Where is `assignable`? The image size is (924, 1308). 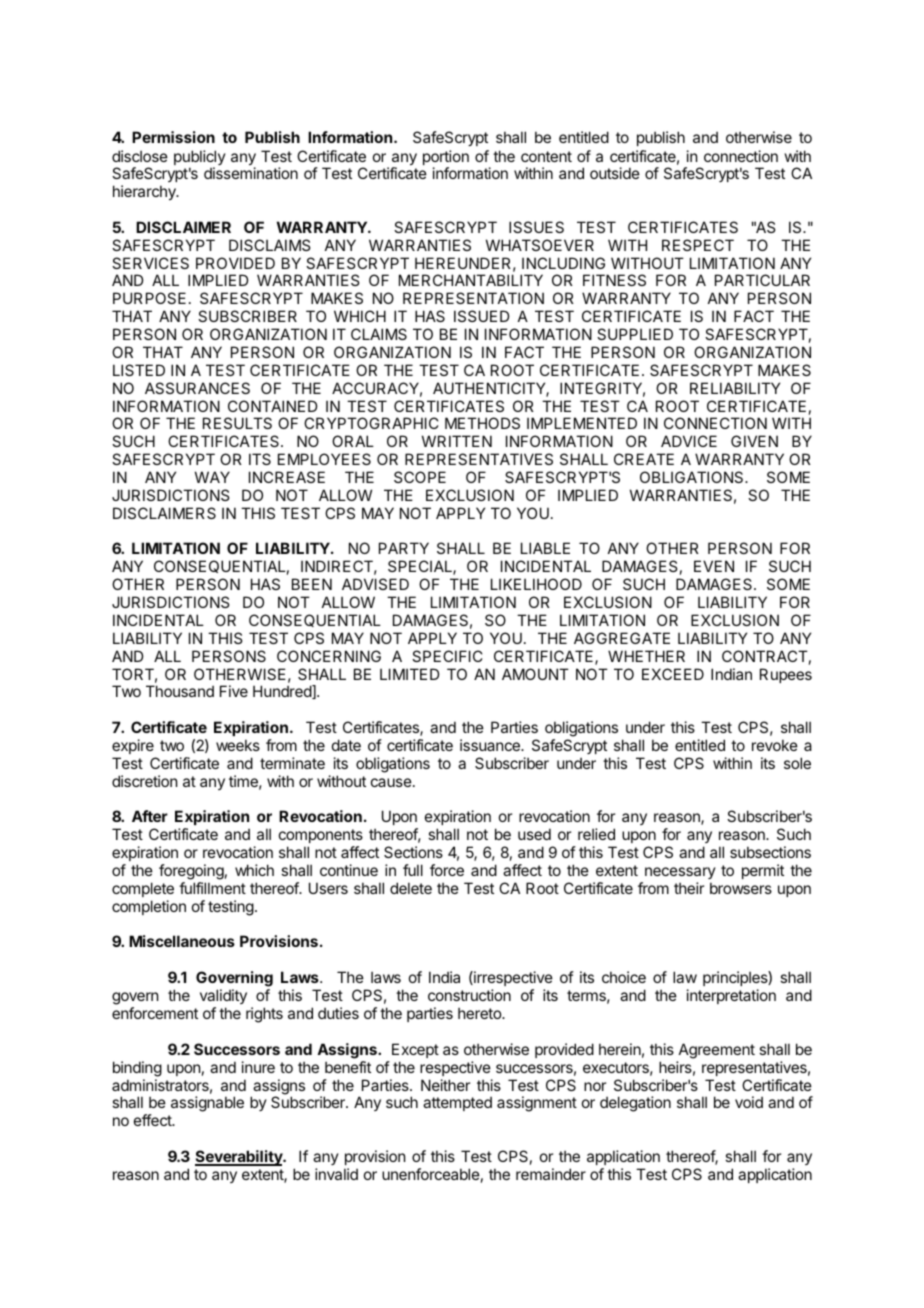
assignable is located at coordinates (207, 1104).
